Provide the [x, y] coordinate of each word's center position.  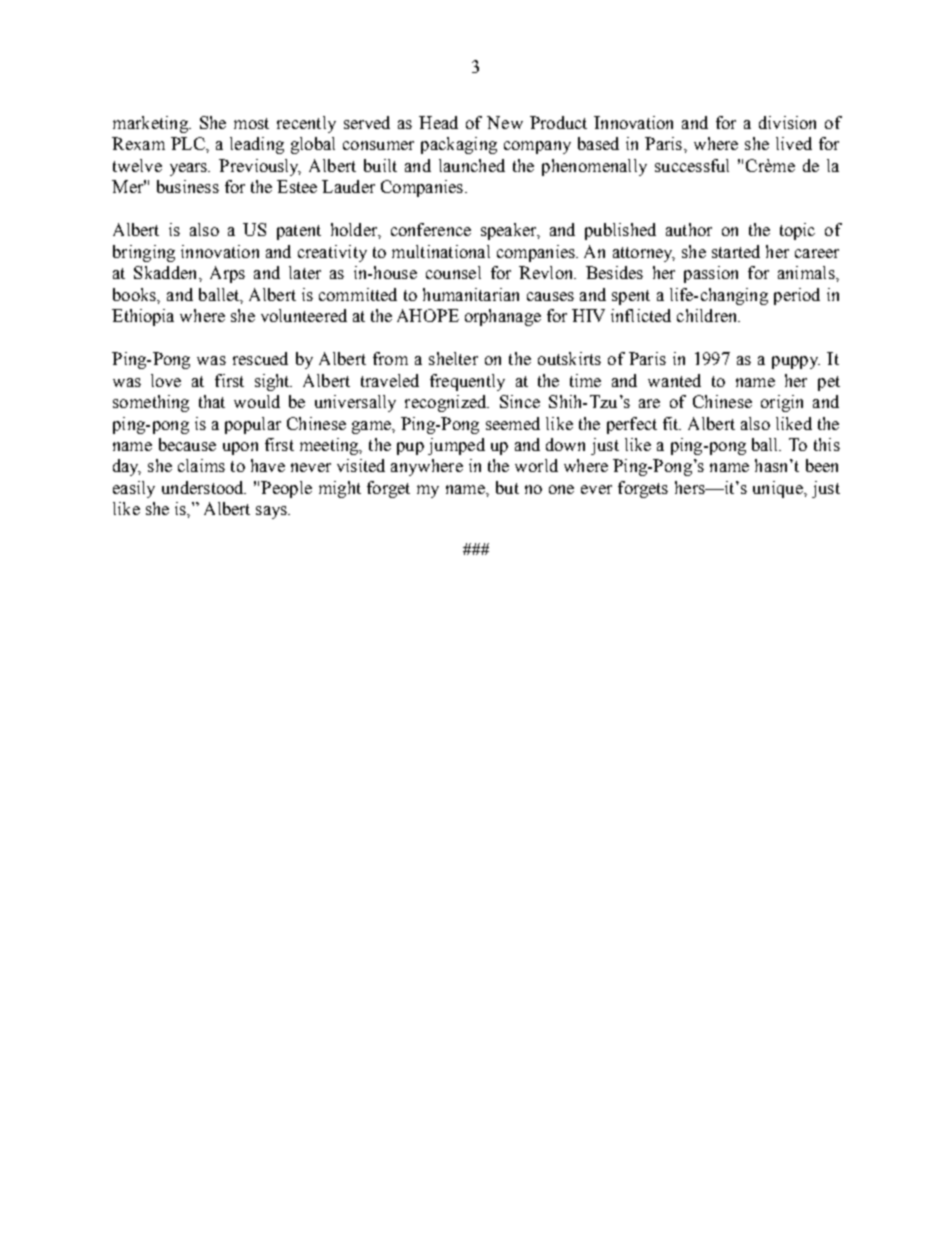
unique [779, 489]
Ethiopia [143, 317]
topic [797, 231]
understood [204, 487]
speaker [510, 231]
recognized [447, 403]
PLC [189, 143]
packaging [459, 145]
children [708, 315]
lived [794, 143]
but [507, 487]
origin [782, 403]
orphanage [503, 317]
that [212, 401]
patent [299, 232]
